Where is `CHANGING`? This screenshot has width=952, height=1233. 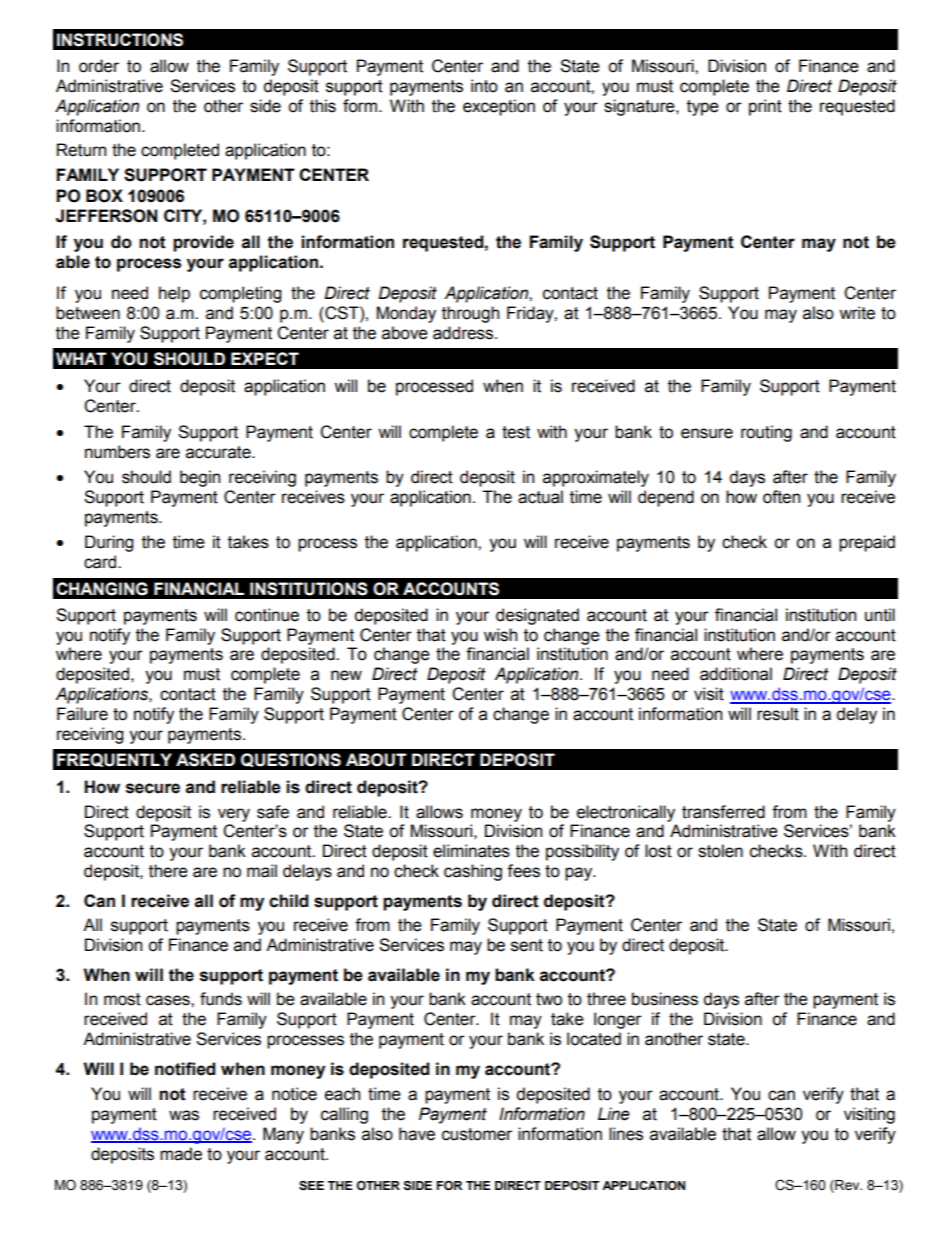 CHANGING is located at coordinates (102, 589).
